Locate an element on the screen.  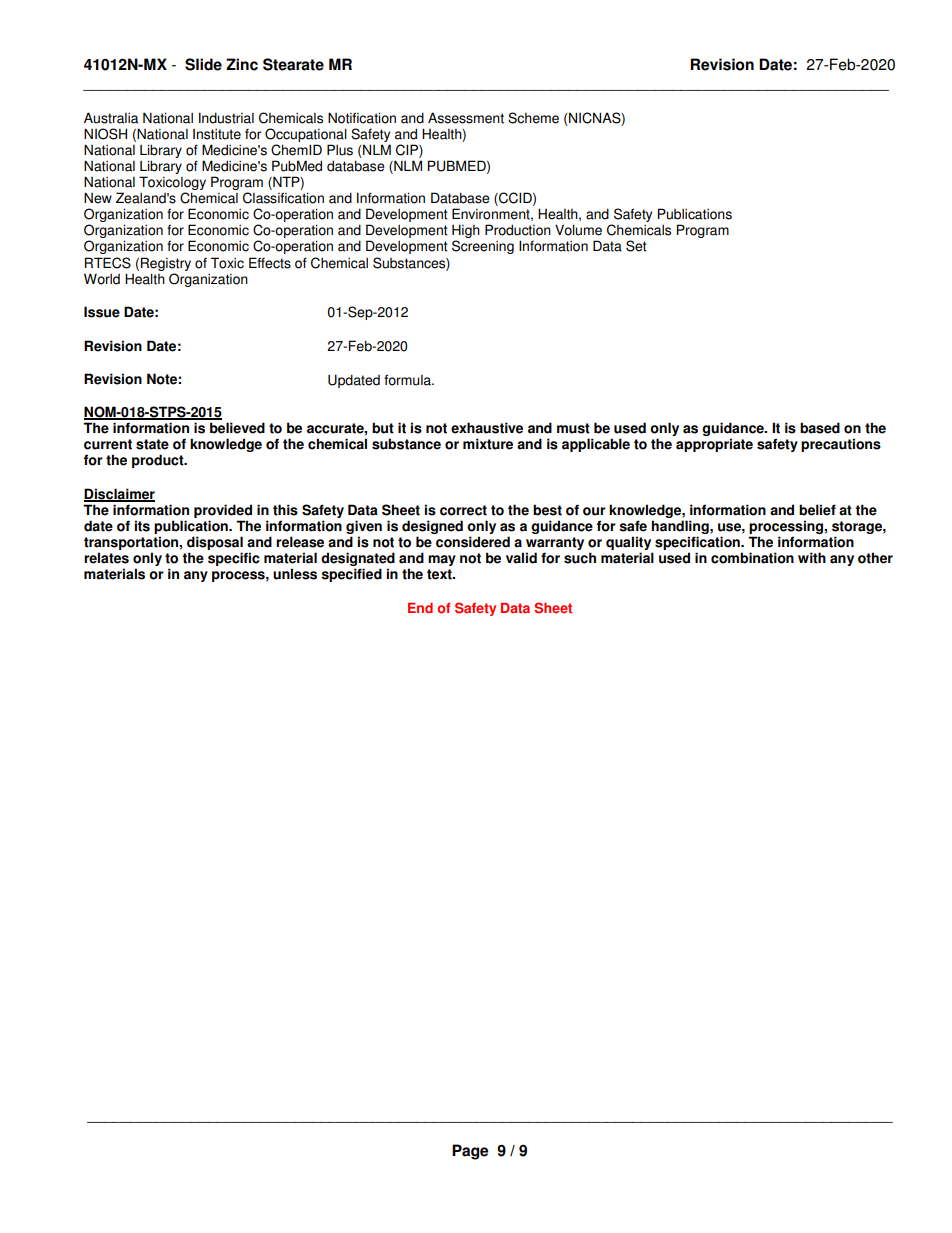
combination is located at coordinates (752, 558).
